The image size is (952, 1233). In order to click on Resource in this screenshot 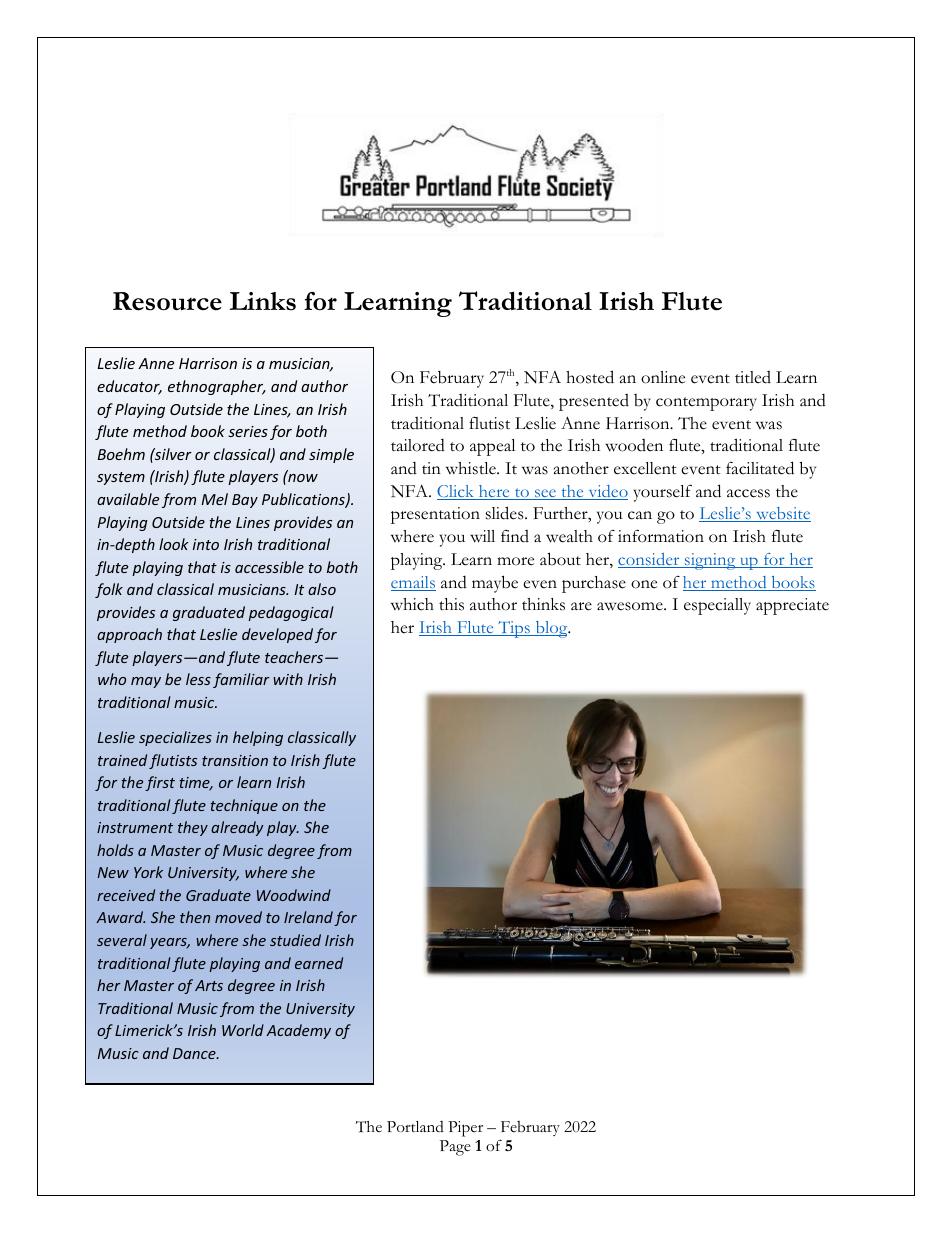, I will do `click(167, 301)`.
